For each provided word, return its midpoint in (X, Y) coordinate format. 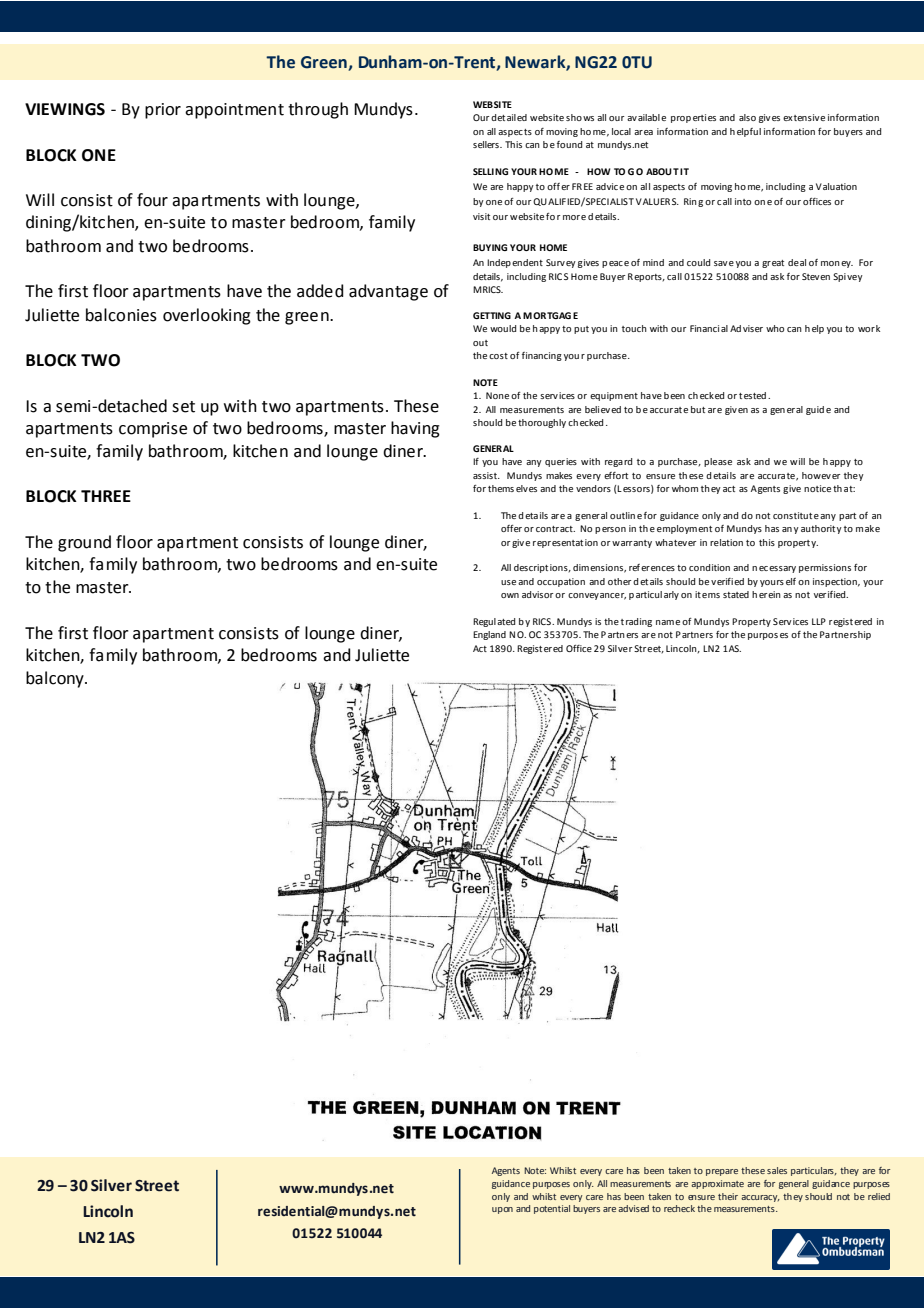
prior (163, 111)
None (497, 395)
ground (84, 543)
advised (633, 1208)
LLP (819, 621)
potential (552, 1209)
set (183, 407)
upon (502, 1210)
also (747, 117)
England (489, 635)
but (698, 409)
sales (777, 1170)
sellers (487, 144)
